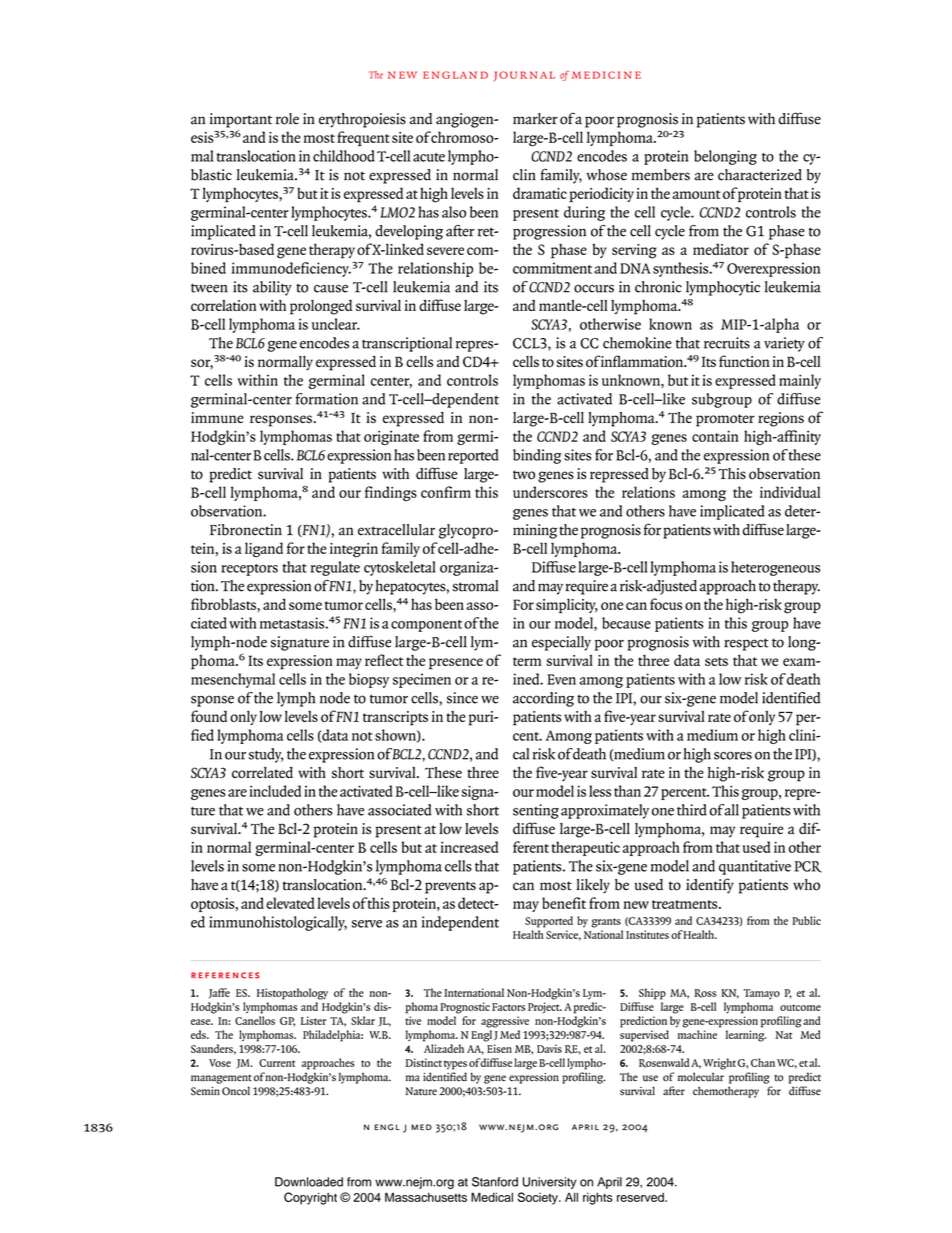 The image size is (952, 1233). What do you see at coordinates (309, 1182) in the page?
I see `Downloaded` at bounding box center [309, 1182].
